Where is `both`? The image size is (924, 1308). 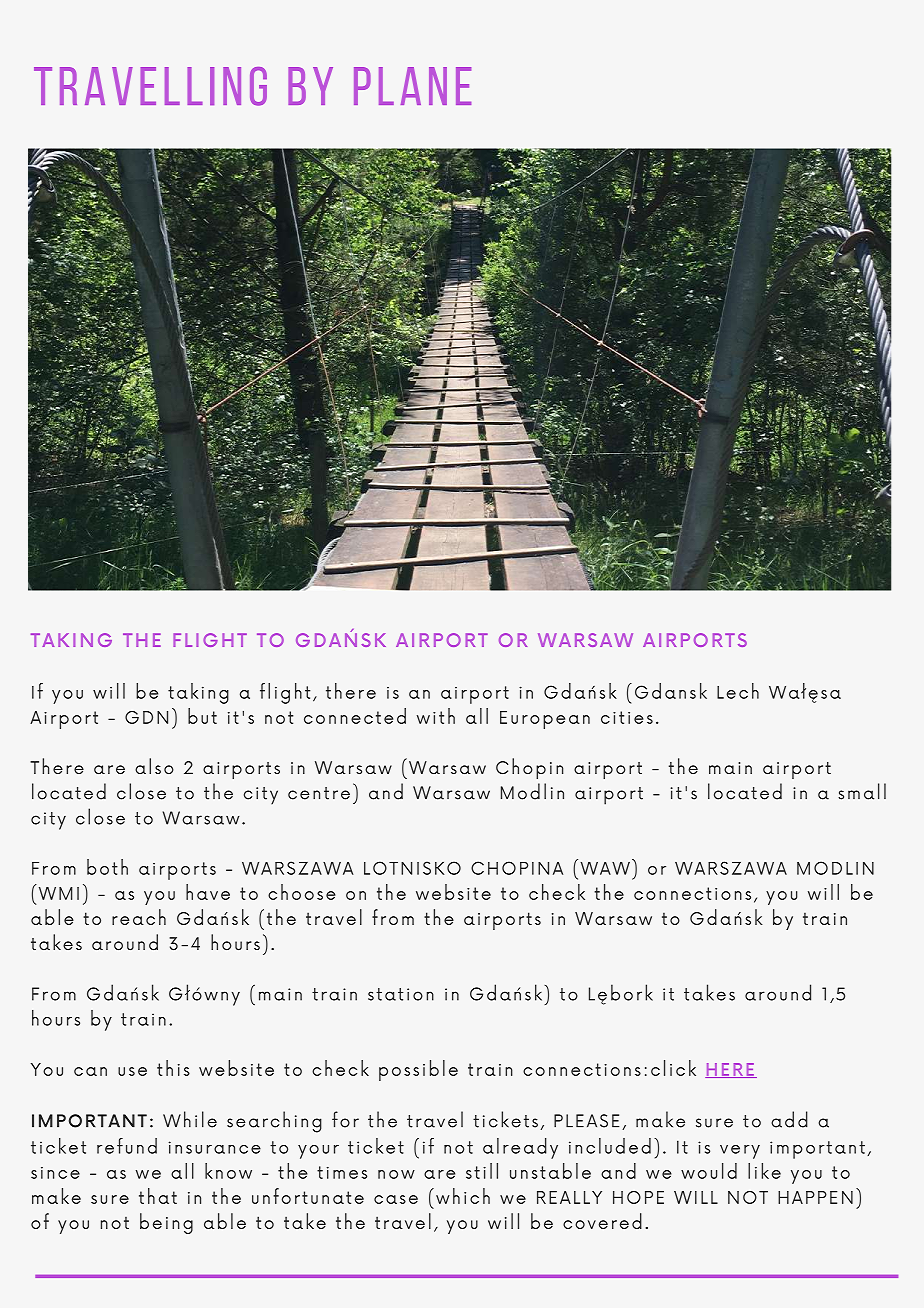
both is located at coordinates (107, 867).
